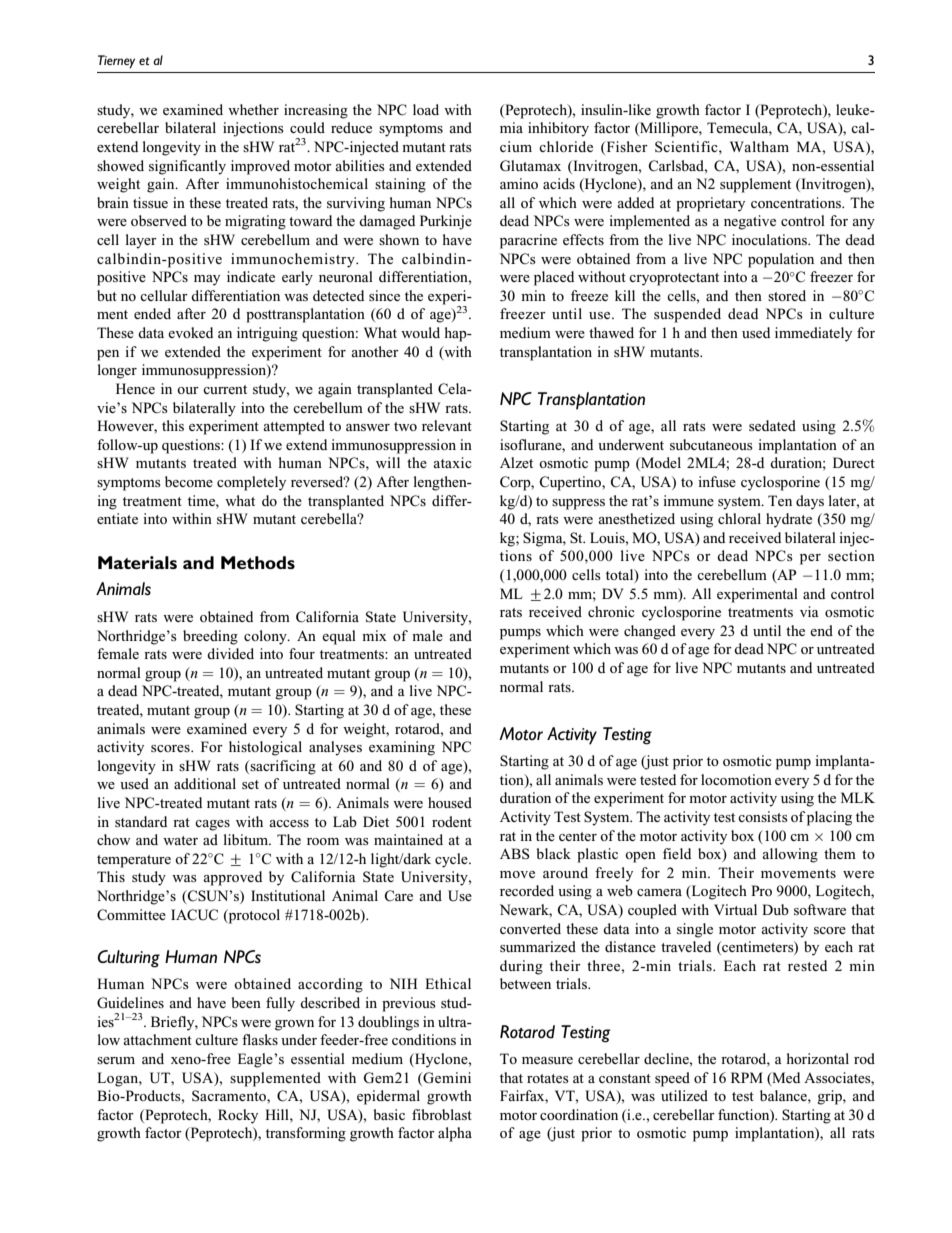 The height and width of the image is (1233, 952). I want to click on immediately, so click(813, 334).
